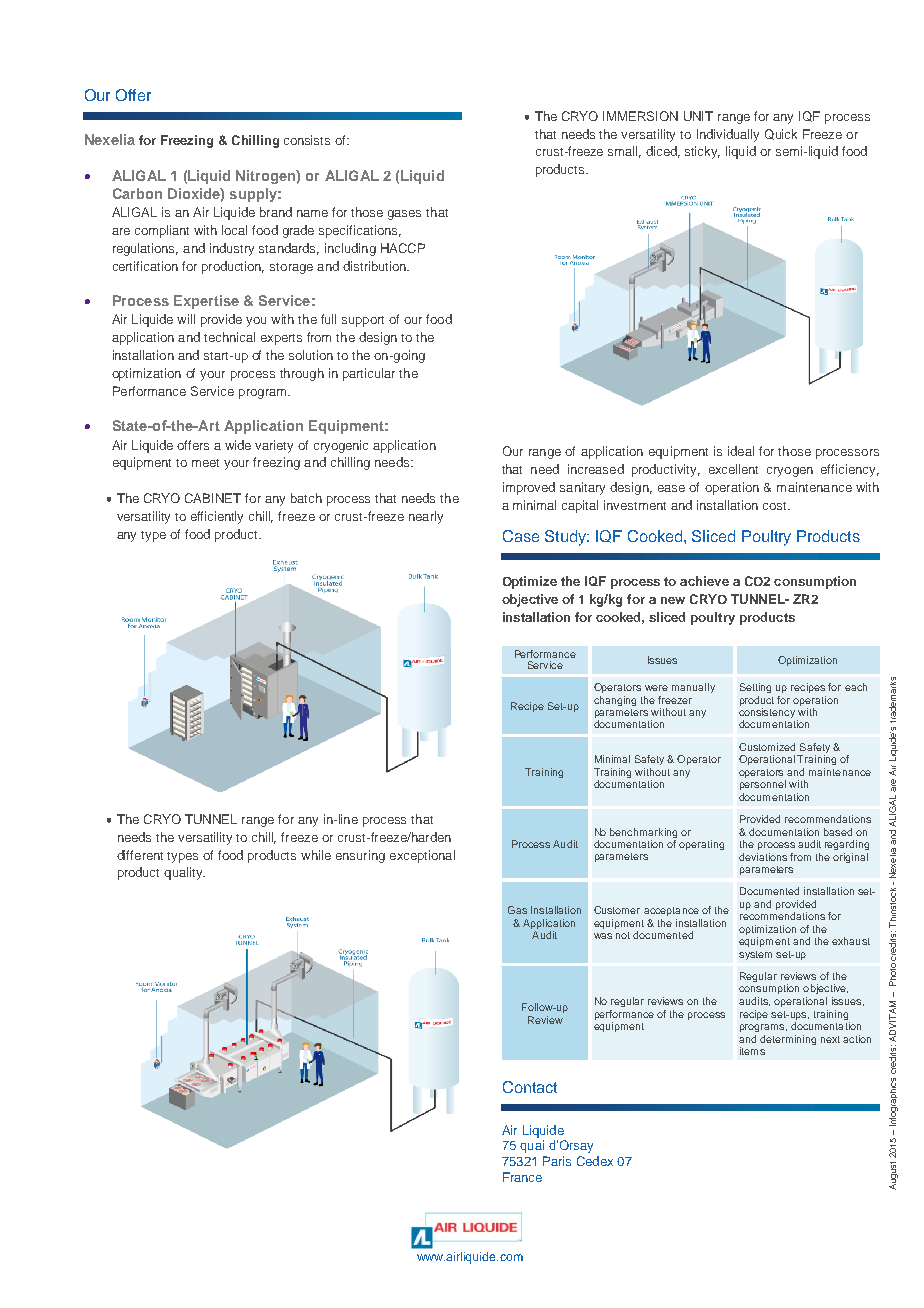 This page has height=1308, width=924. Describe the element at coordinates (184, 873) in the page. I see `quality` at that location.
